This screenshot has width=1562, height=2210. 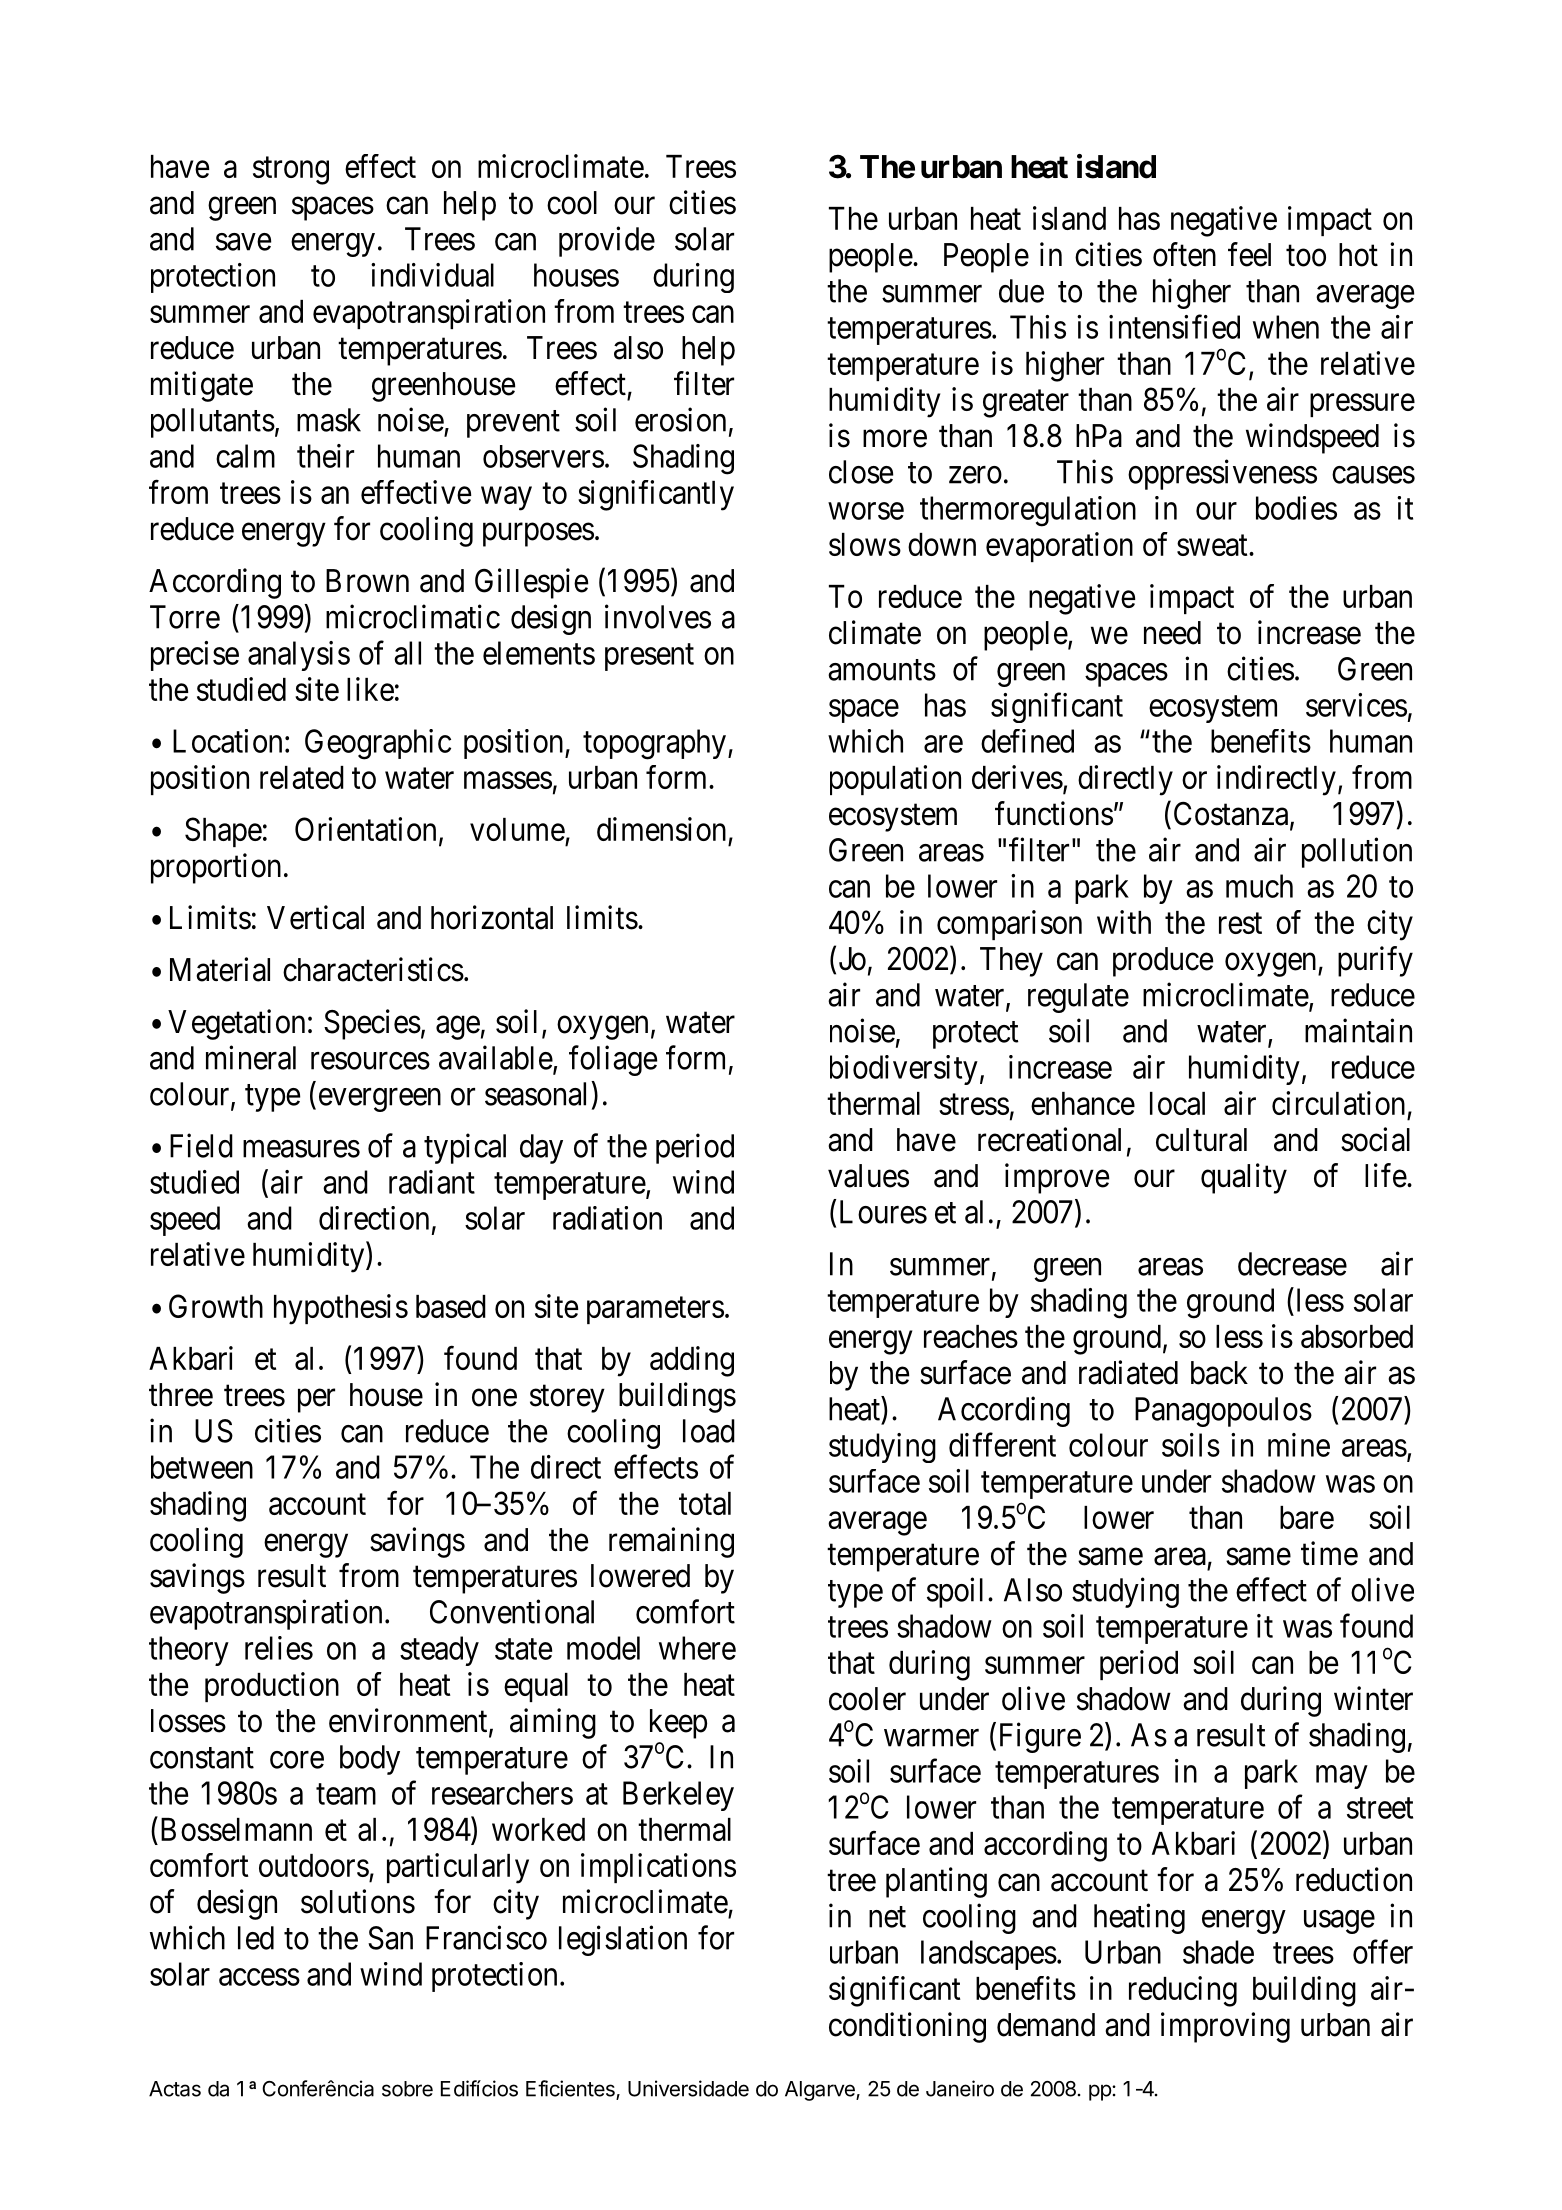 I want to click on strong, so click(x=291, y=171).
